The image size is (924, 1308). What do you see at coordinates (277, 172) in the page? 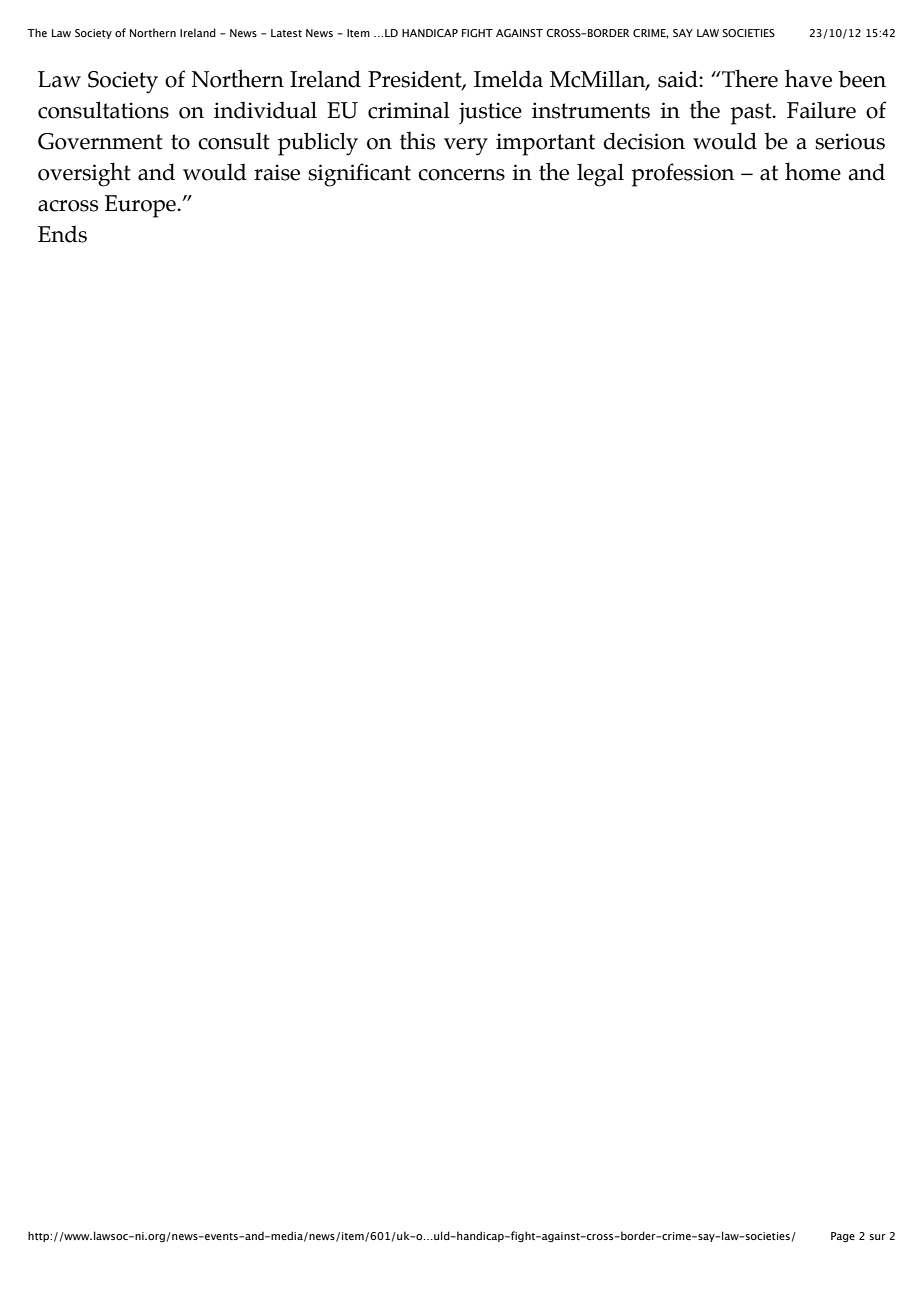
I see `raise` at bounding box center [277, 172].
